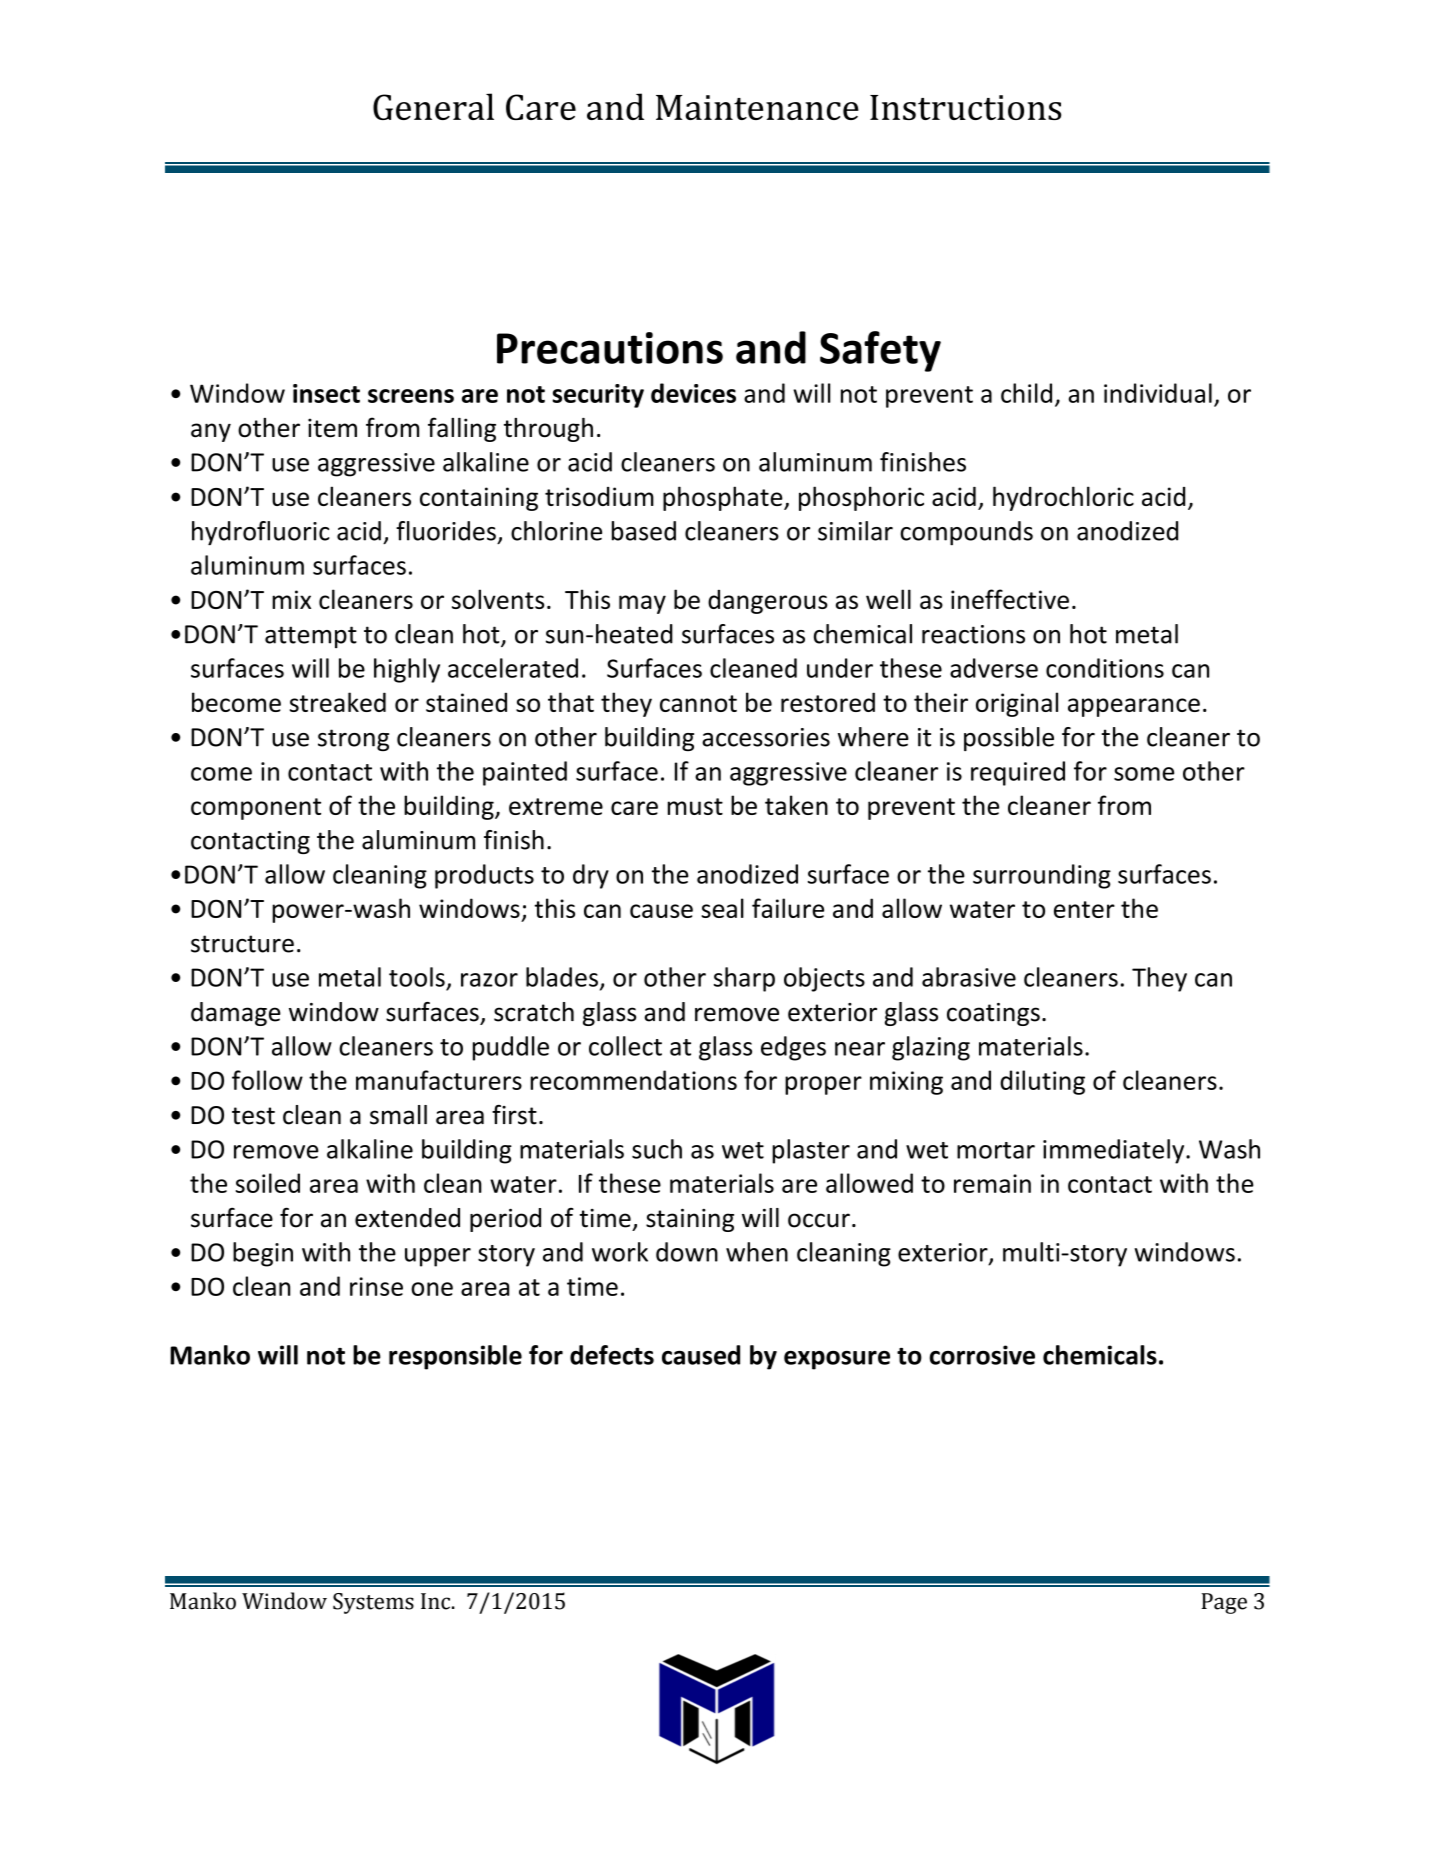  Describe the element at coordinates (698, 703) in the image. I see `cannot` at that location.
